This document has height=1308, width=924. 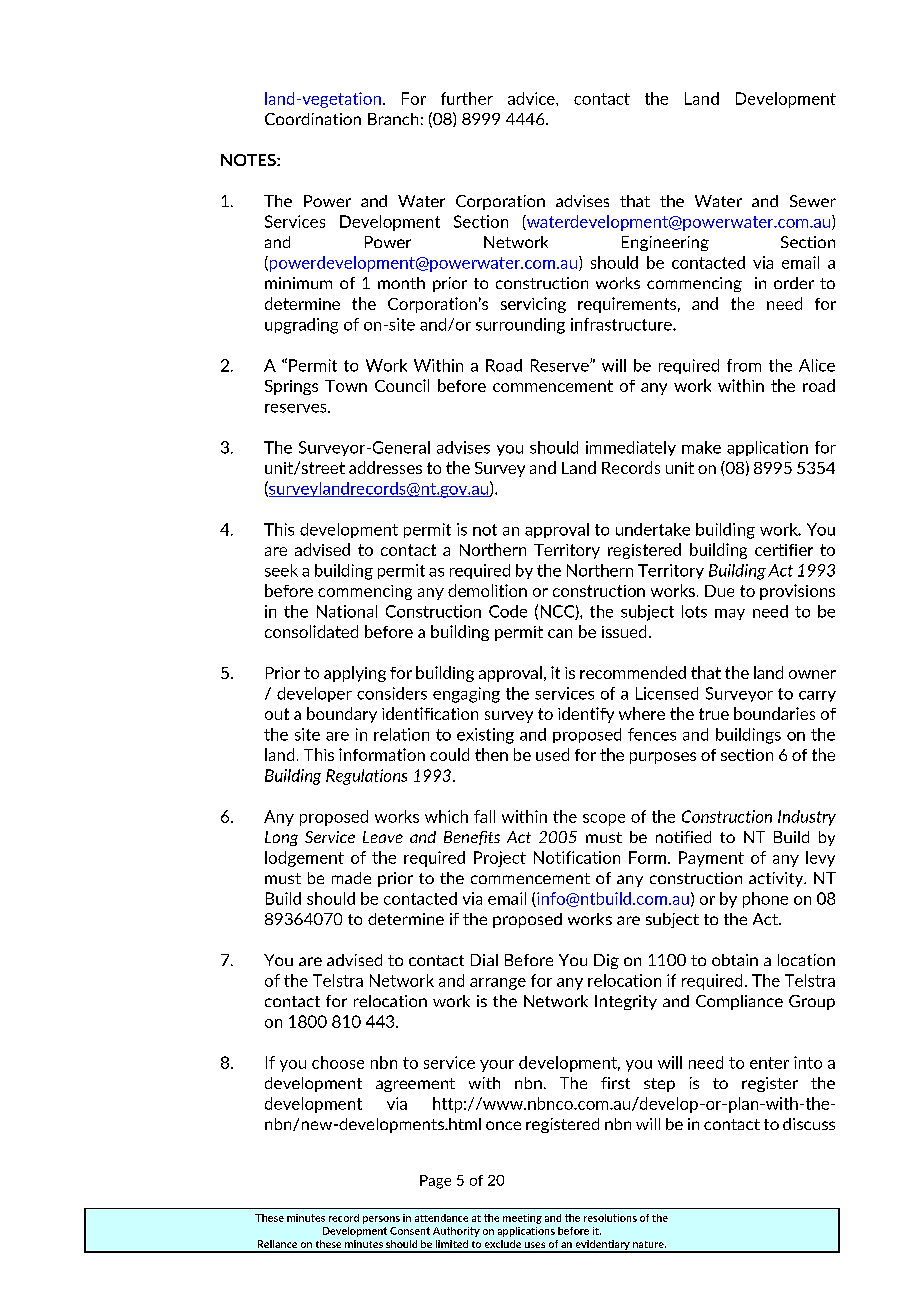 What do you see at coordinates (313, 119) in the document?
I see `Coordination` at bounding box center [313, 119].
